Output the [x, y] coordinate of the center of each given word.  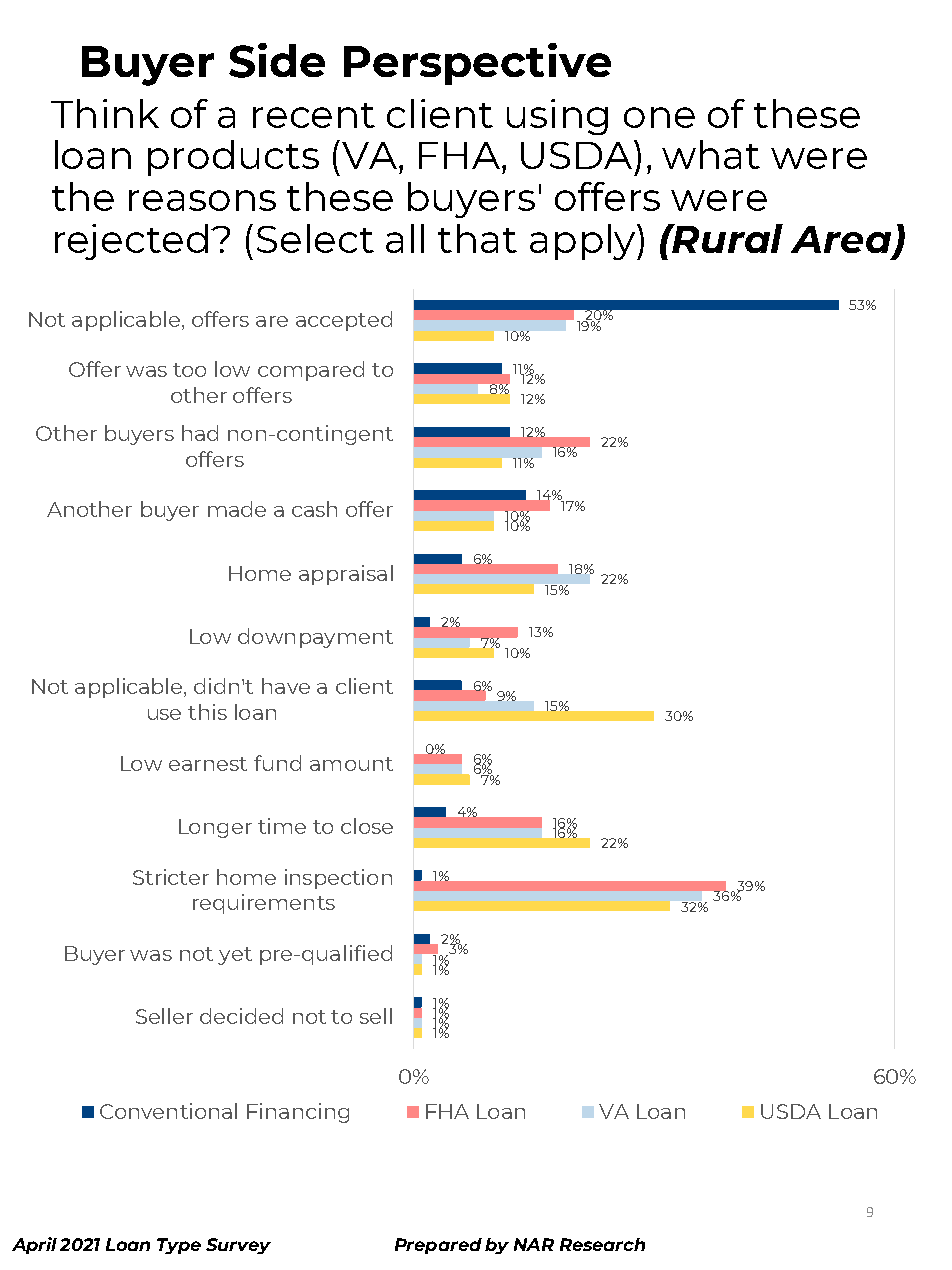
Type [179, 1246]
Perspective [477, 64]
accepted [344, 321]
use [164, 714]
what [711, 154]
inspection [338, 879]
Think [105, 113]
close [367, 826]
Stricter [171, 877]
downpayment [315, 638]
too [189, 370]
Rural [727, 238]
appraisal [346, 575]
